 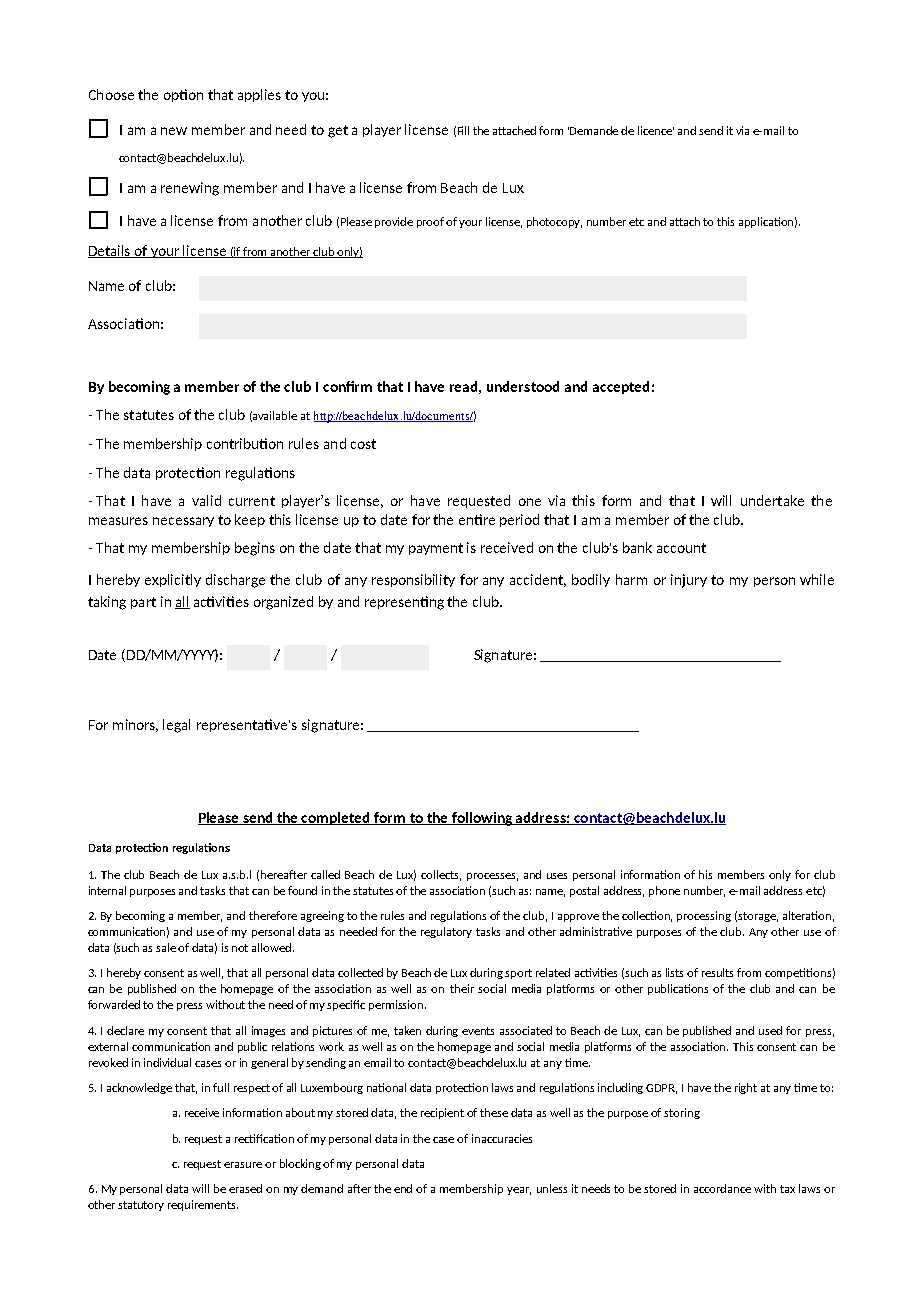 I want to click on renewing, so click(x=190, y=189).
